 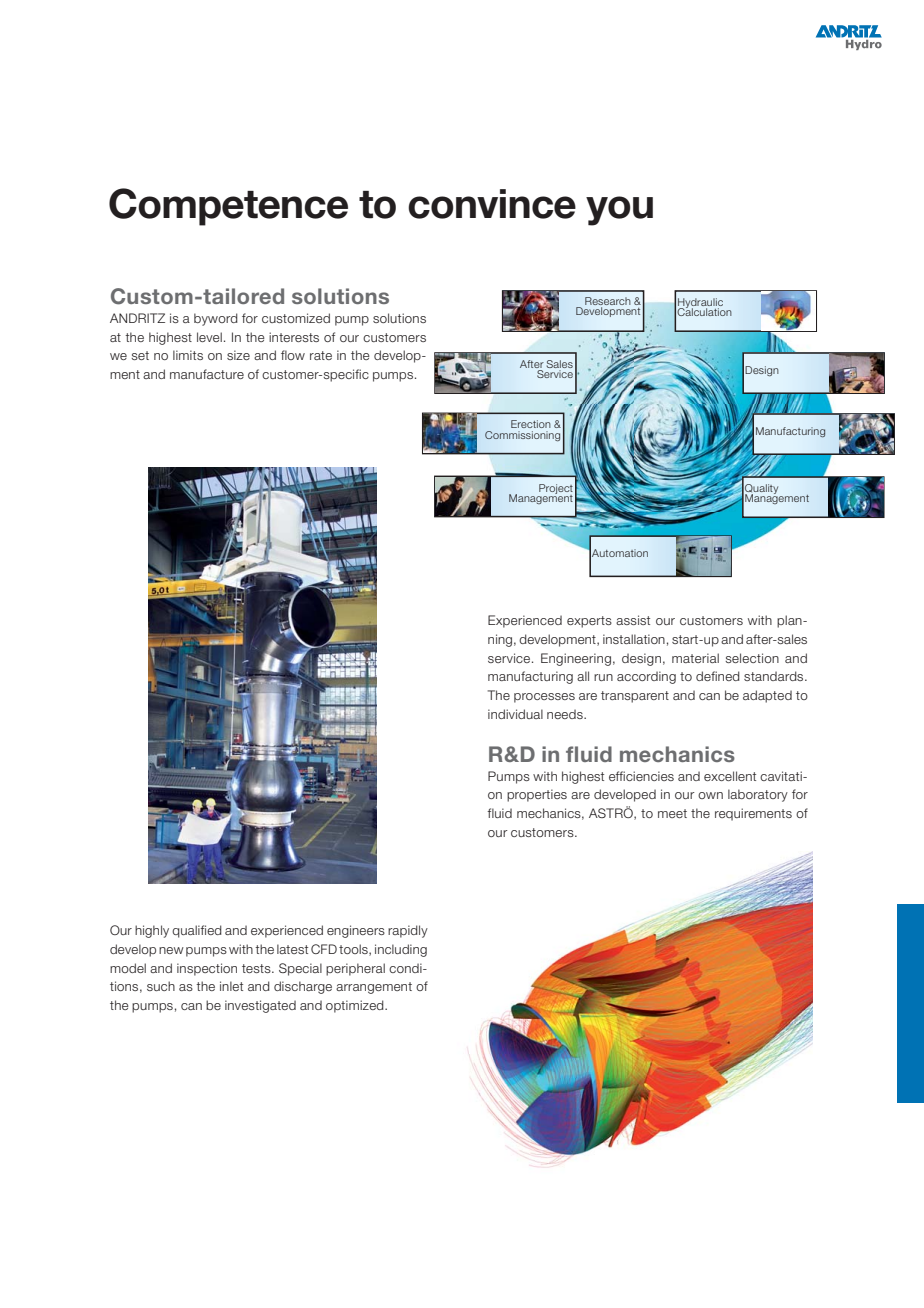 I want to click on experts, so click(x=589, y=622).
